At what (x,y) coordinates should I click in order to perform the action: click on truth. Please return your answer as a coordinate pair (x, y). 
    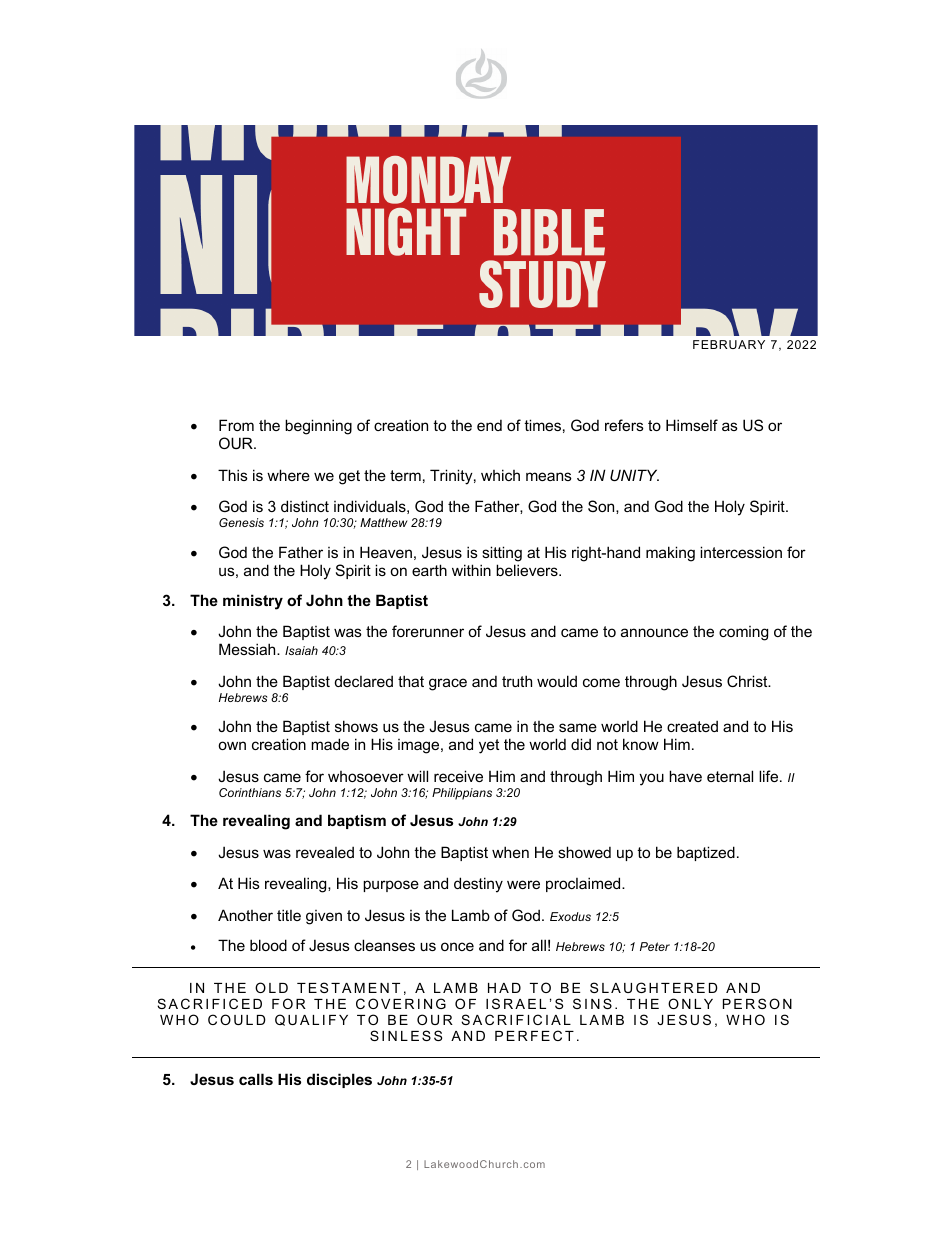
    Looking at the image, I should click on (517, 681).
